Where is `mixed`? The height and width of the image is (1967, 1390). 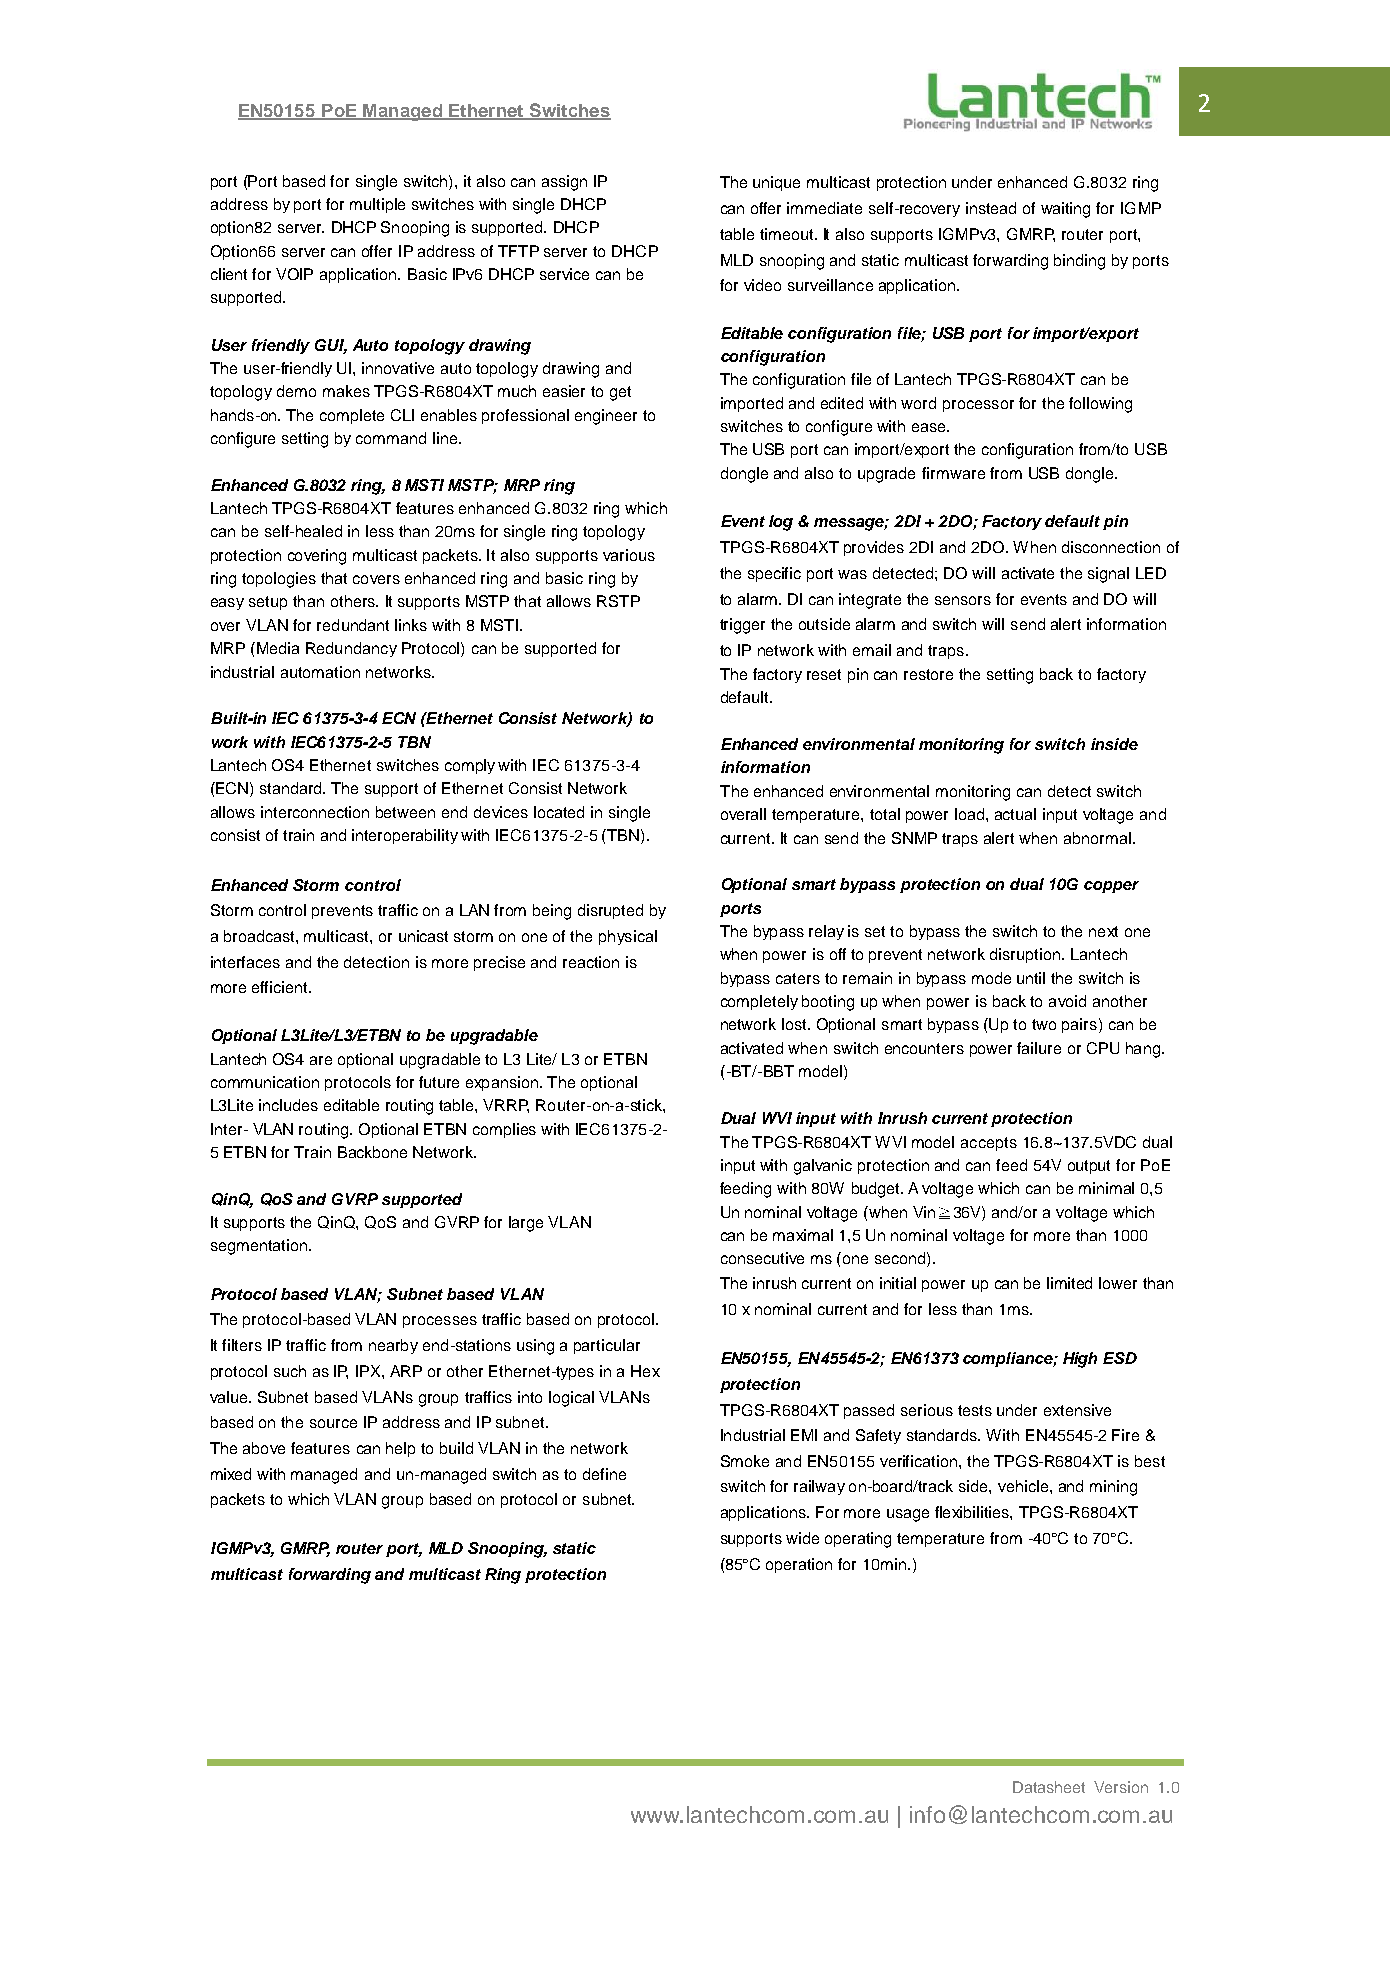
mixed is located at coordinates (231, 1474).
